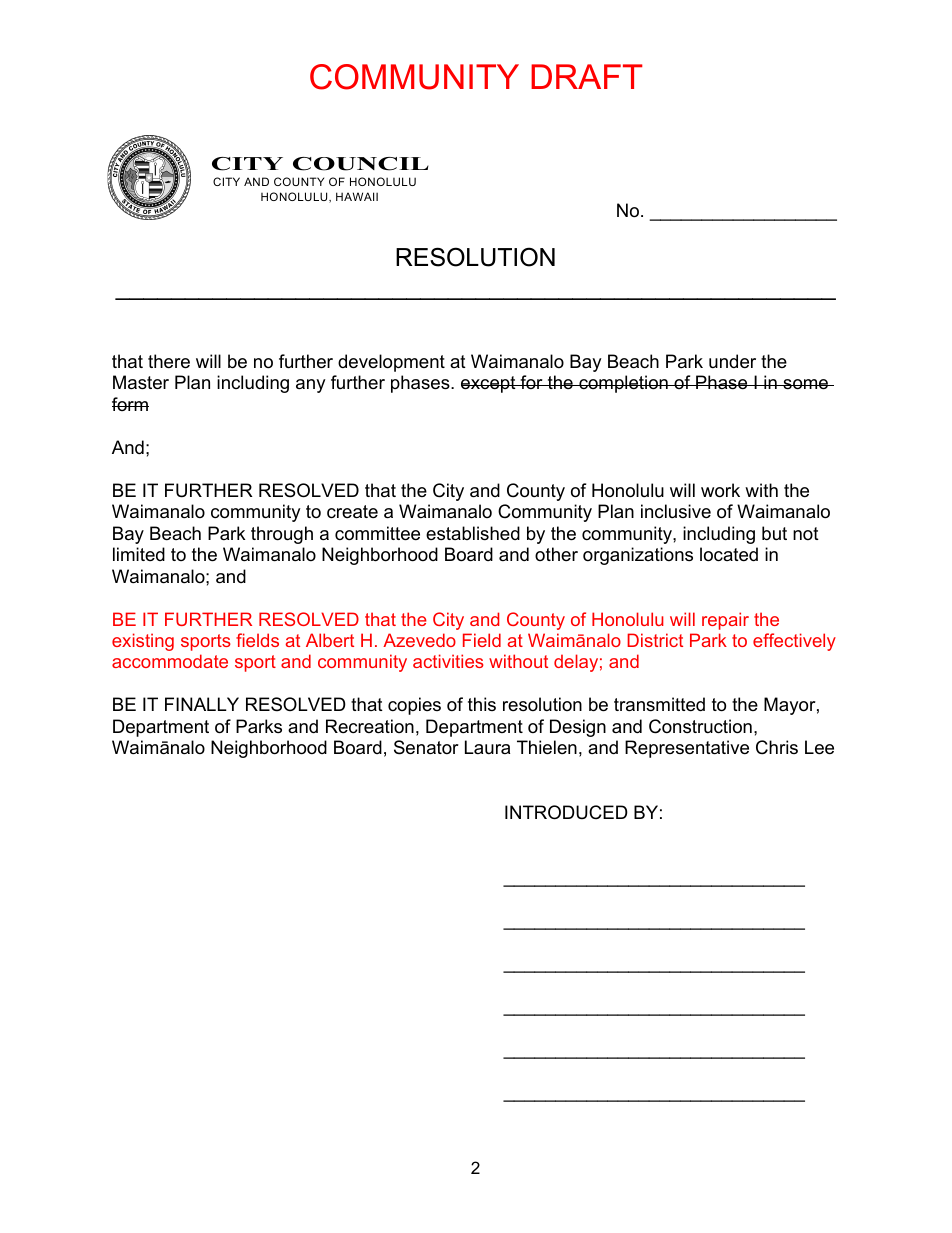  What do you see at coordinates (139, 554) in the screenshot?
I see `limited` at bounding box center [139, 554].
